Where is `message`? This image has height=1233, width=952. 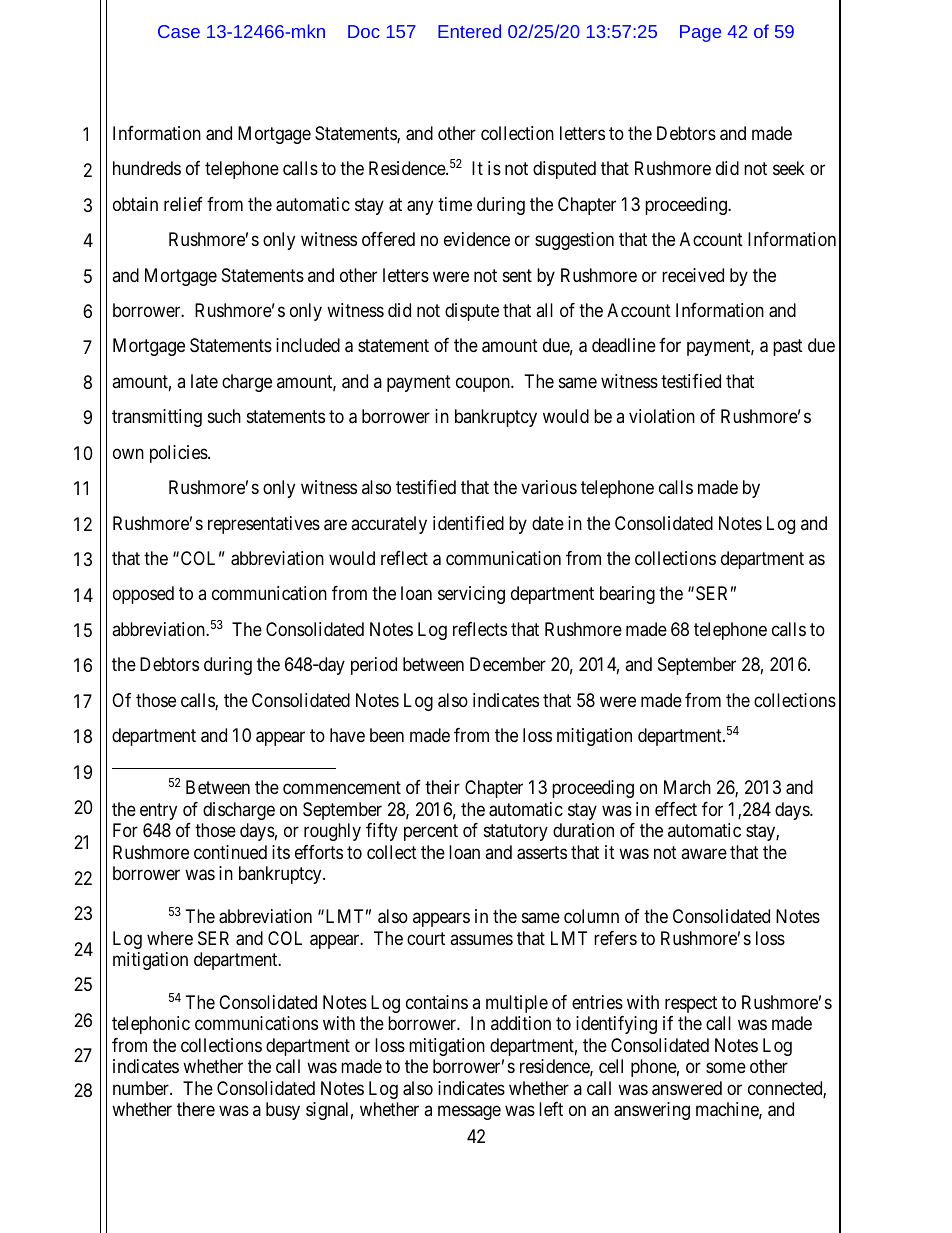
message is located at coordinates (469, 1113).
